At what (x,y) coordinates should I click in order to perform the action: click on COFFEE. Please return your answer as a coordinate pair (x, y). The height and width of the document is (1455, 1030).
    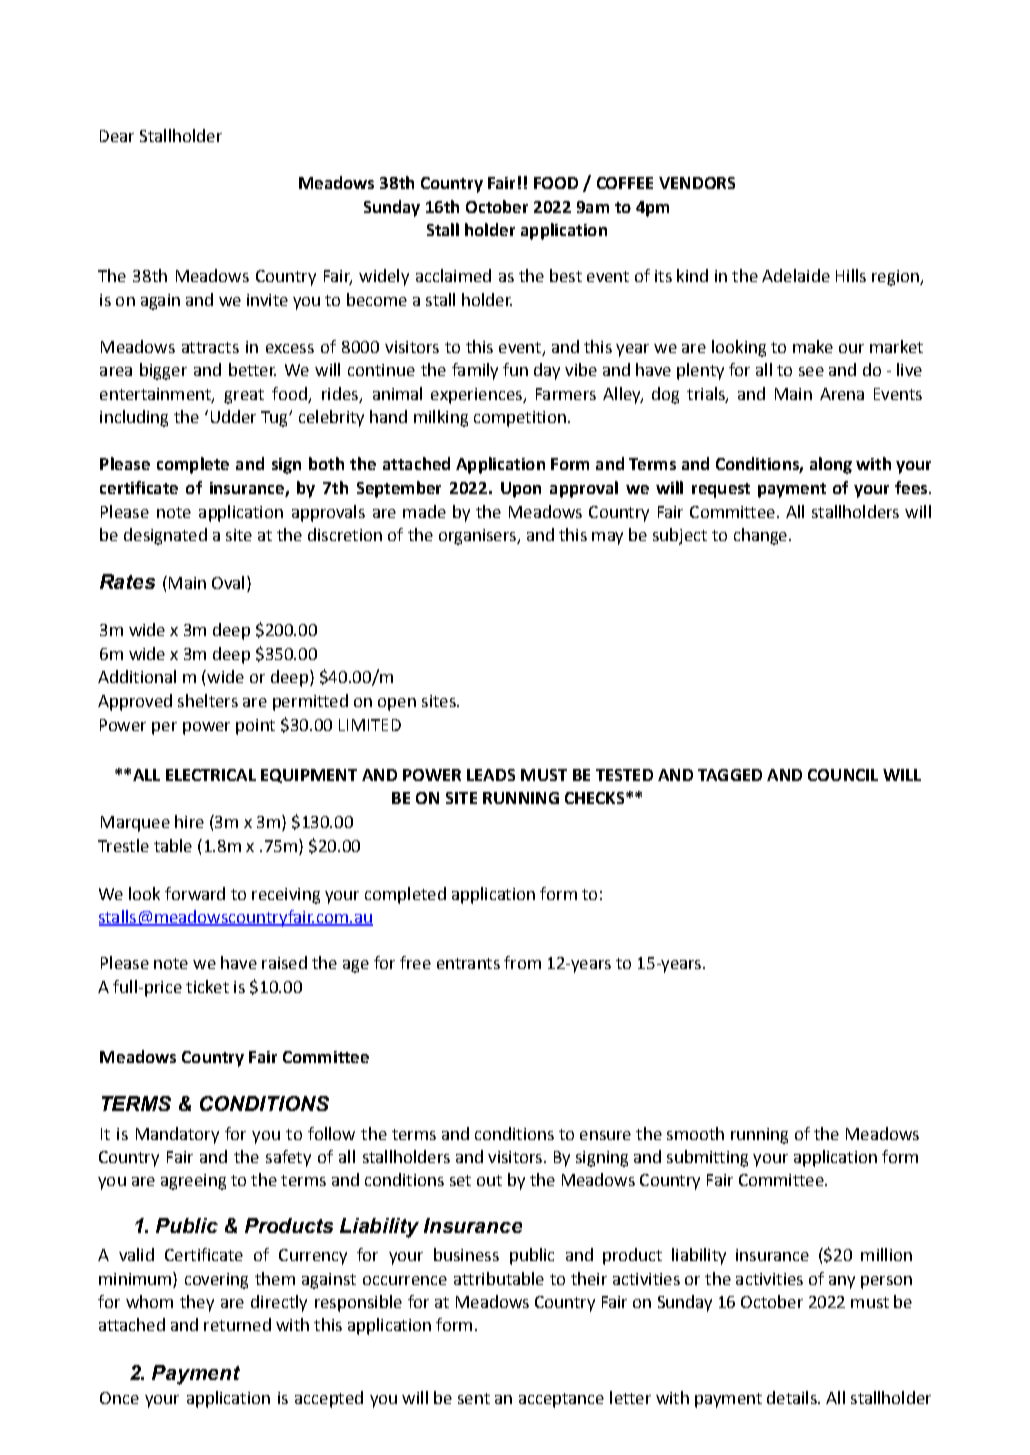
    Looking at the image, I should click on (625, 183).
